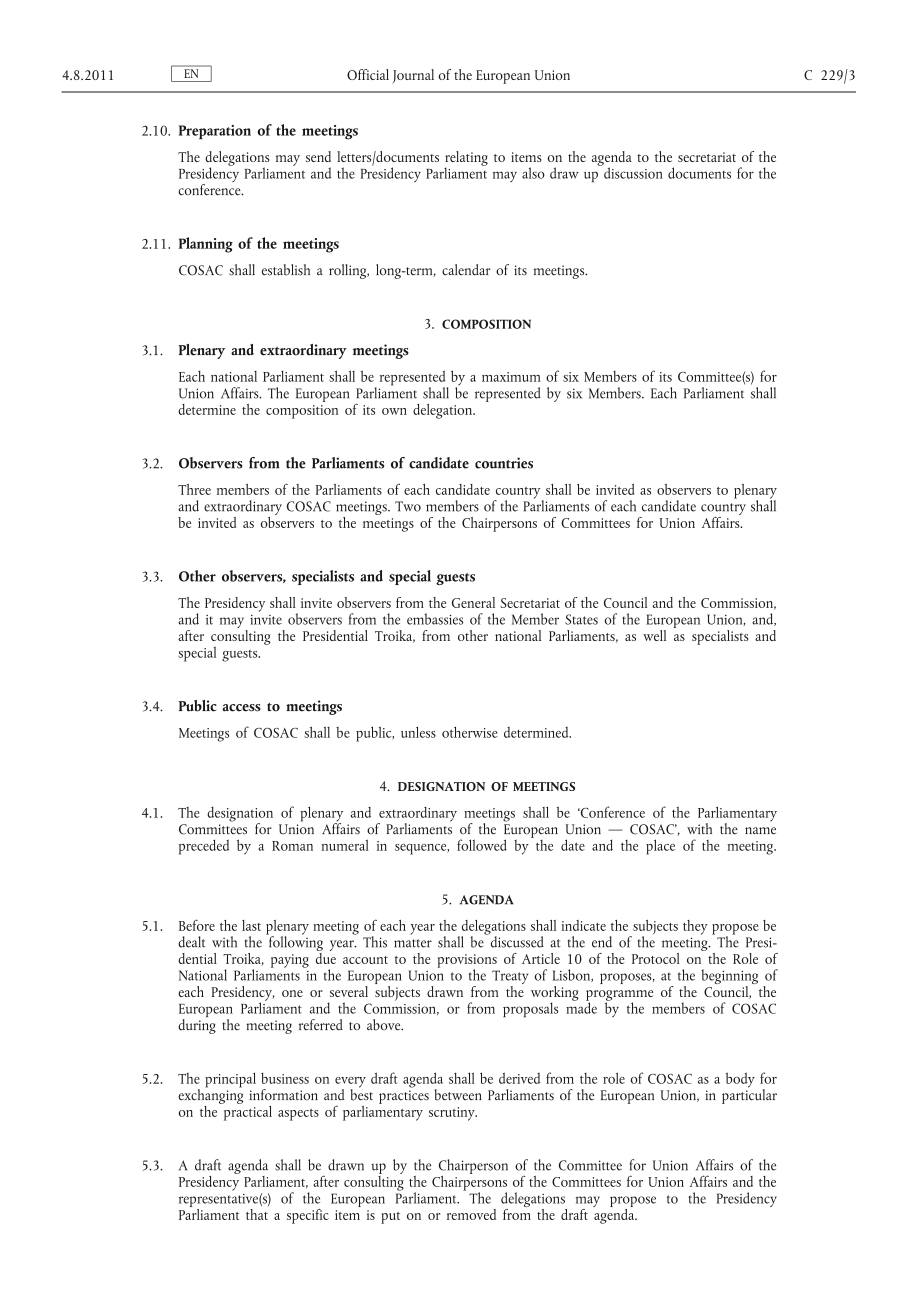 The height and width of the document is (1308, 924). What do you see at coordinates (633, 173) in the document?
I see `discussion` at bounding box center [633, 173].
